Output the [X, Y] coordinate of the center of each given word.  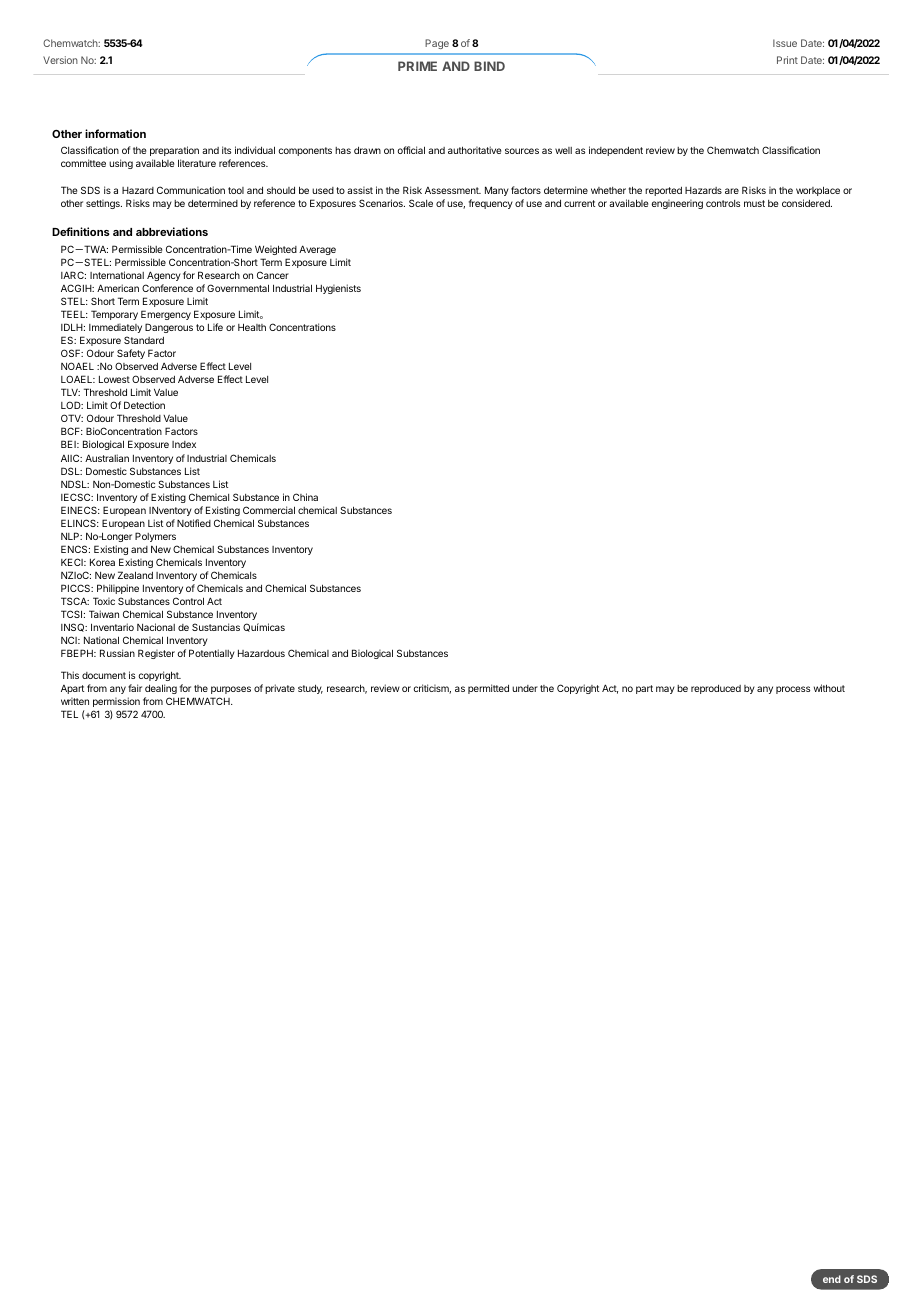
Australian [107, 458]
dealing [161, 689]
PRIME [417, 66]
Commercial [269, 510]
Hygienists [338, 289]
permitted [488, 689]
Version [60, 60]
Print [787, 60]
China [305, 497]
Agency [164, 276]
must [754, 203]
